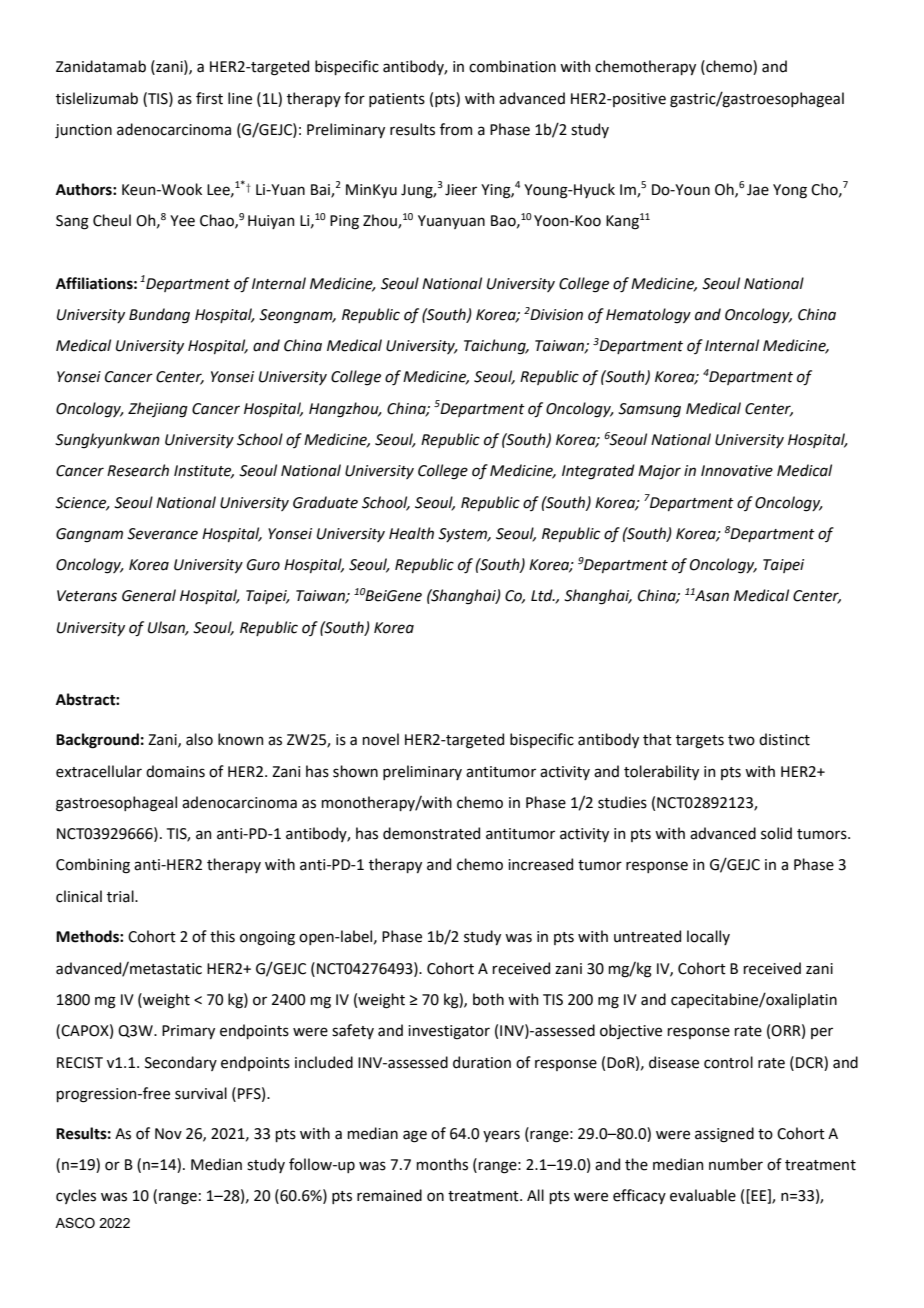 Image resolution: width=924 pixels, height=1308 pixels. What do you see at coordinates (209, 98) in the screenshot?
I see `first` at bounding box center [209, 98].
